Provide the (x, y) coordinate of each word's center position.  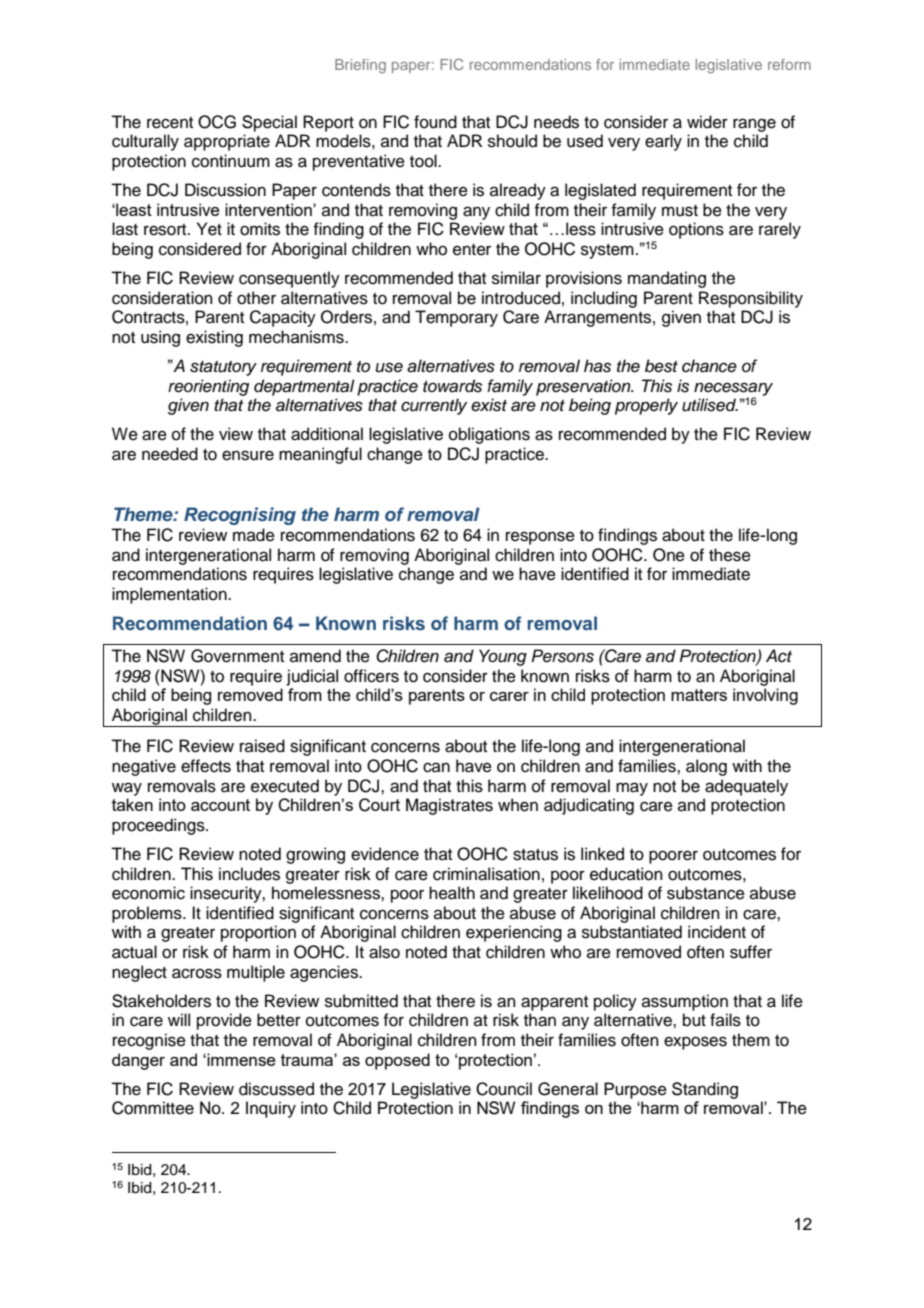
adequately (746, 787)
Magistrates (449, 806)
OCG (217, 122)
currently (434, 406)
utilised (710, 405)
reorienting (208, 387)
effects (206, 766)
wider (707, 122)
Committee (153, 1108)
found (435, 122)
